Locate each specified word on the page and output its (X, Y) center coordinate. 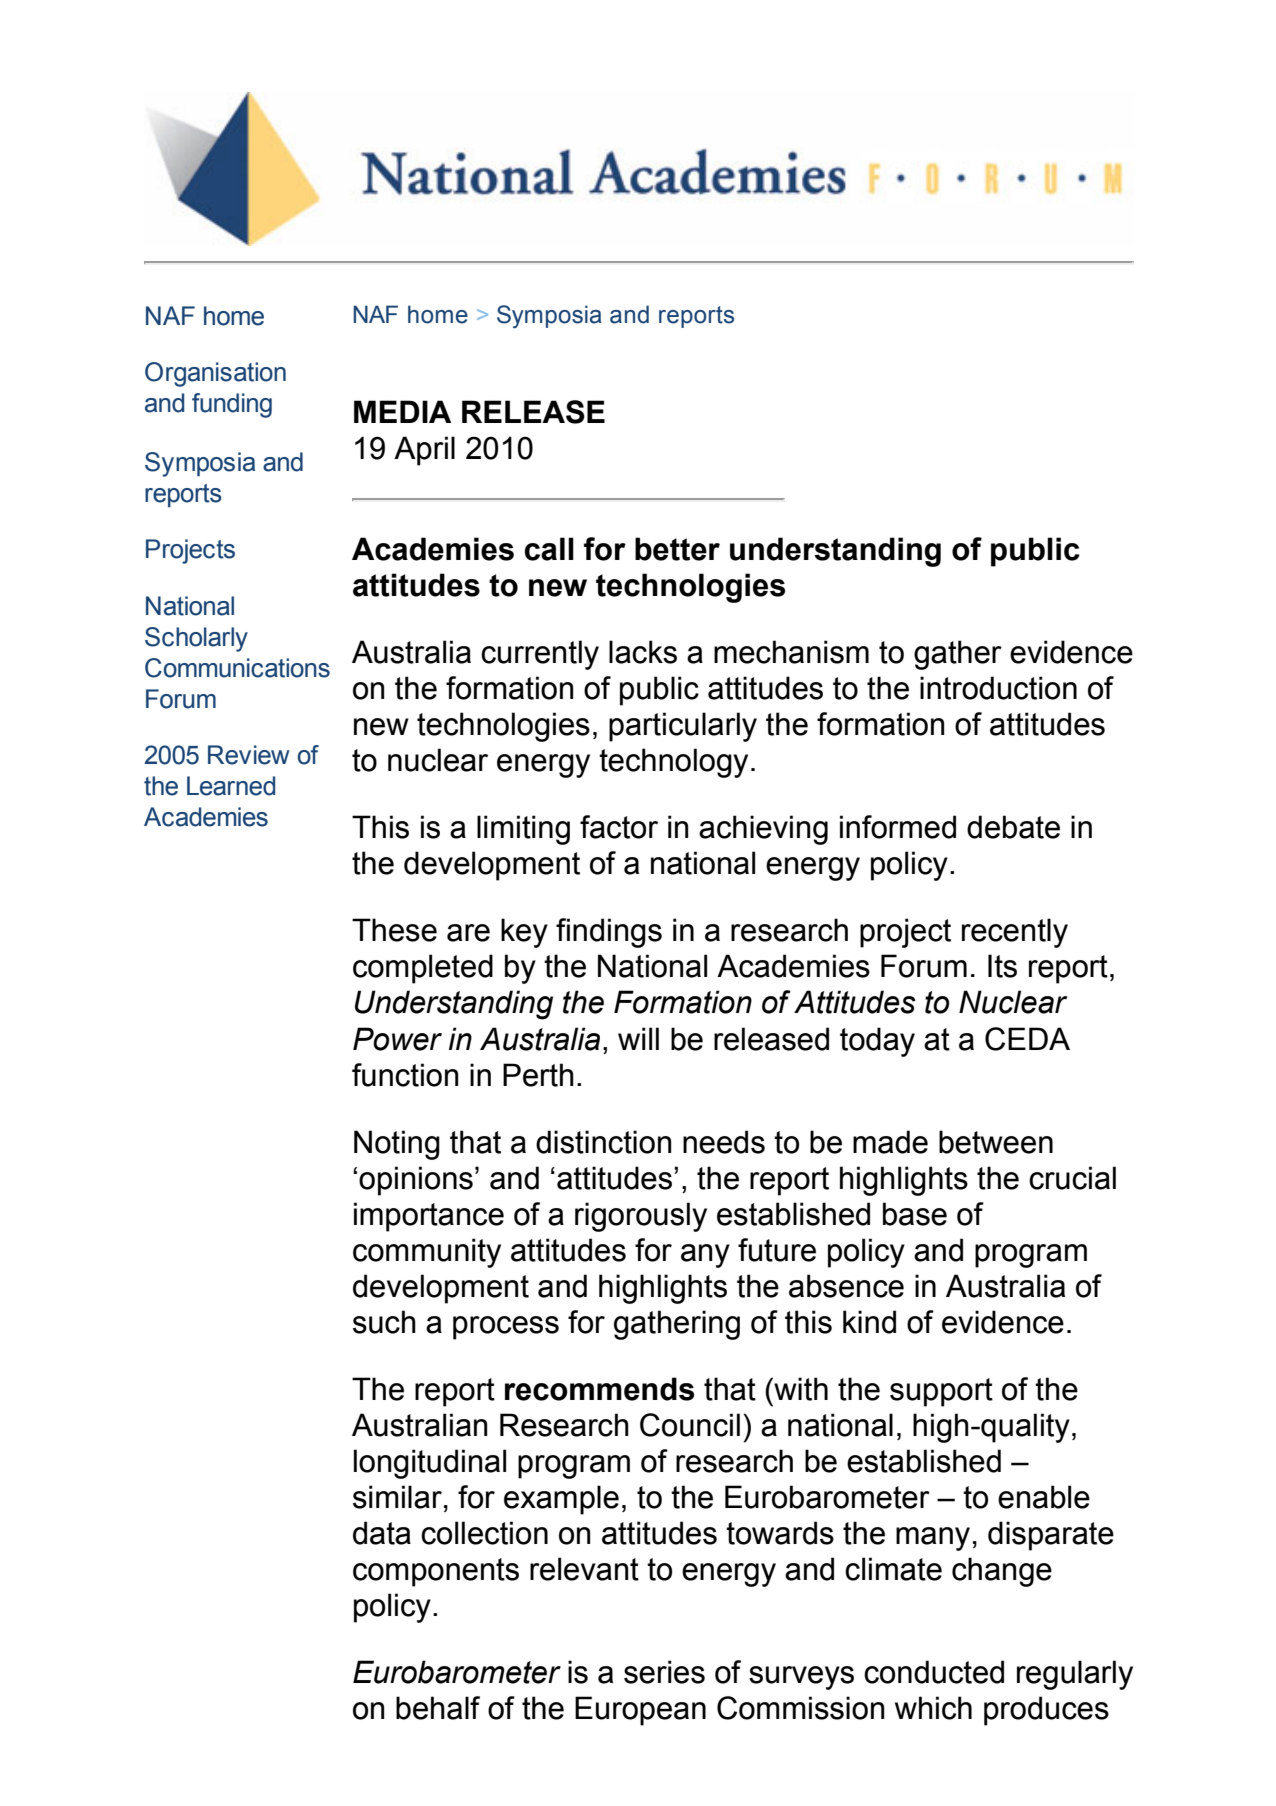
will (638, 1038)
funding (232, 405)
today (877, 1042)
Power (397, 1039)
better (677, 549)
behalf (438, 1708)
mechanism (791, 652)
